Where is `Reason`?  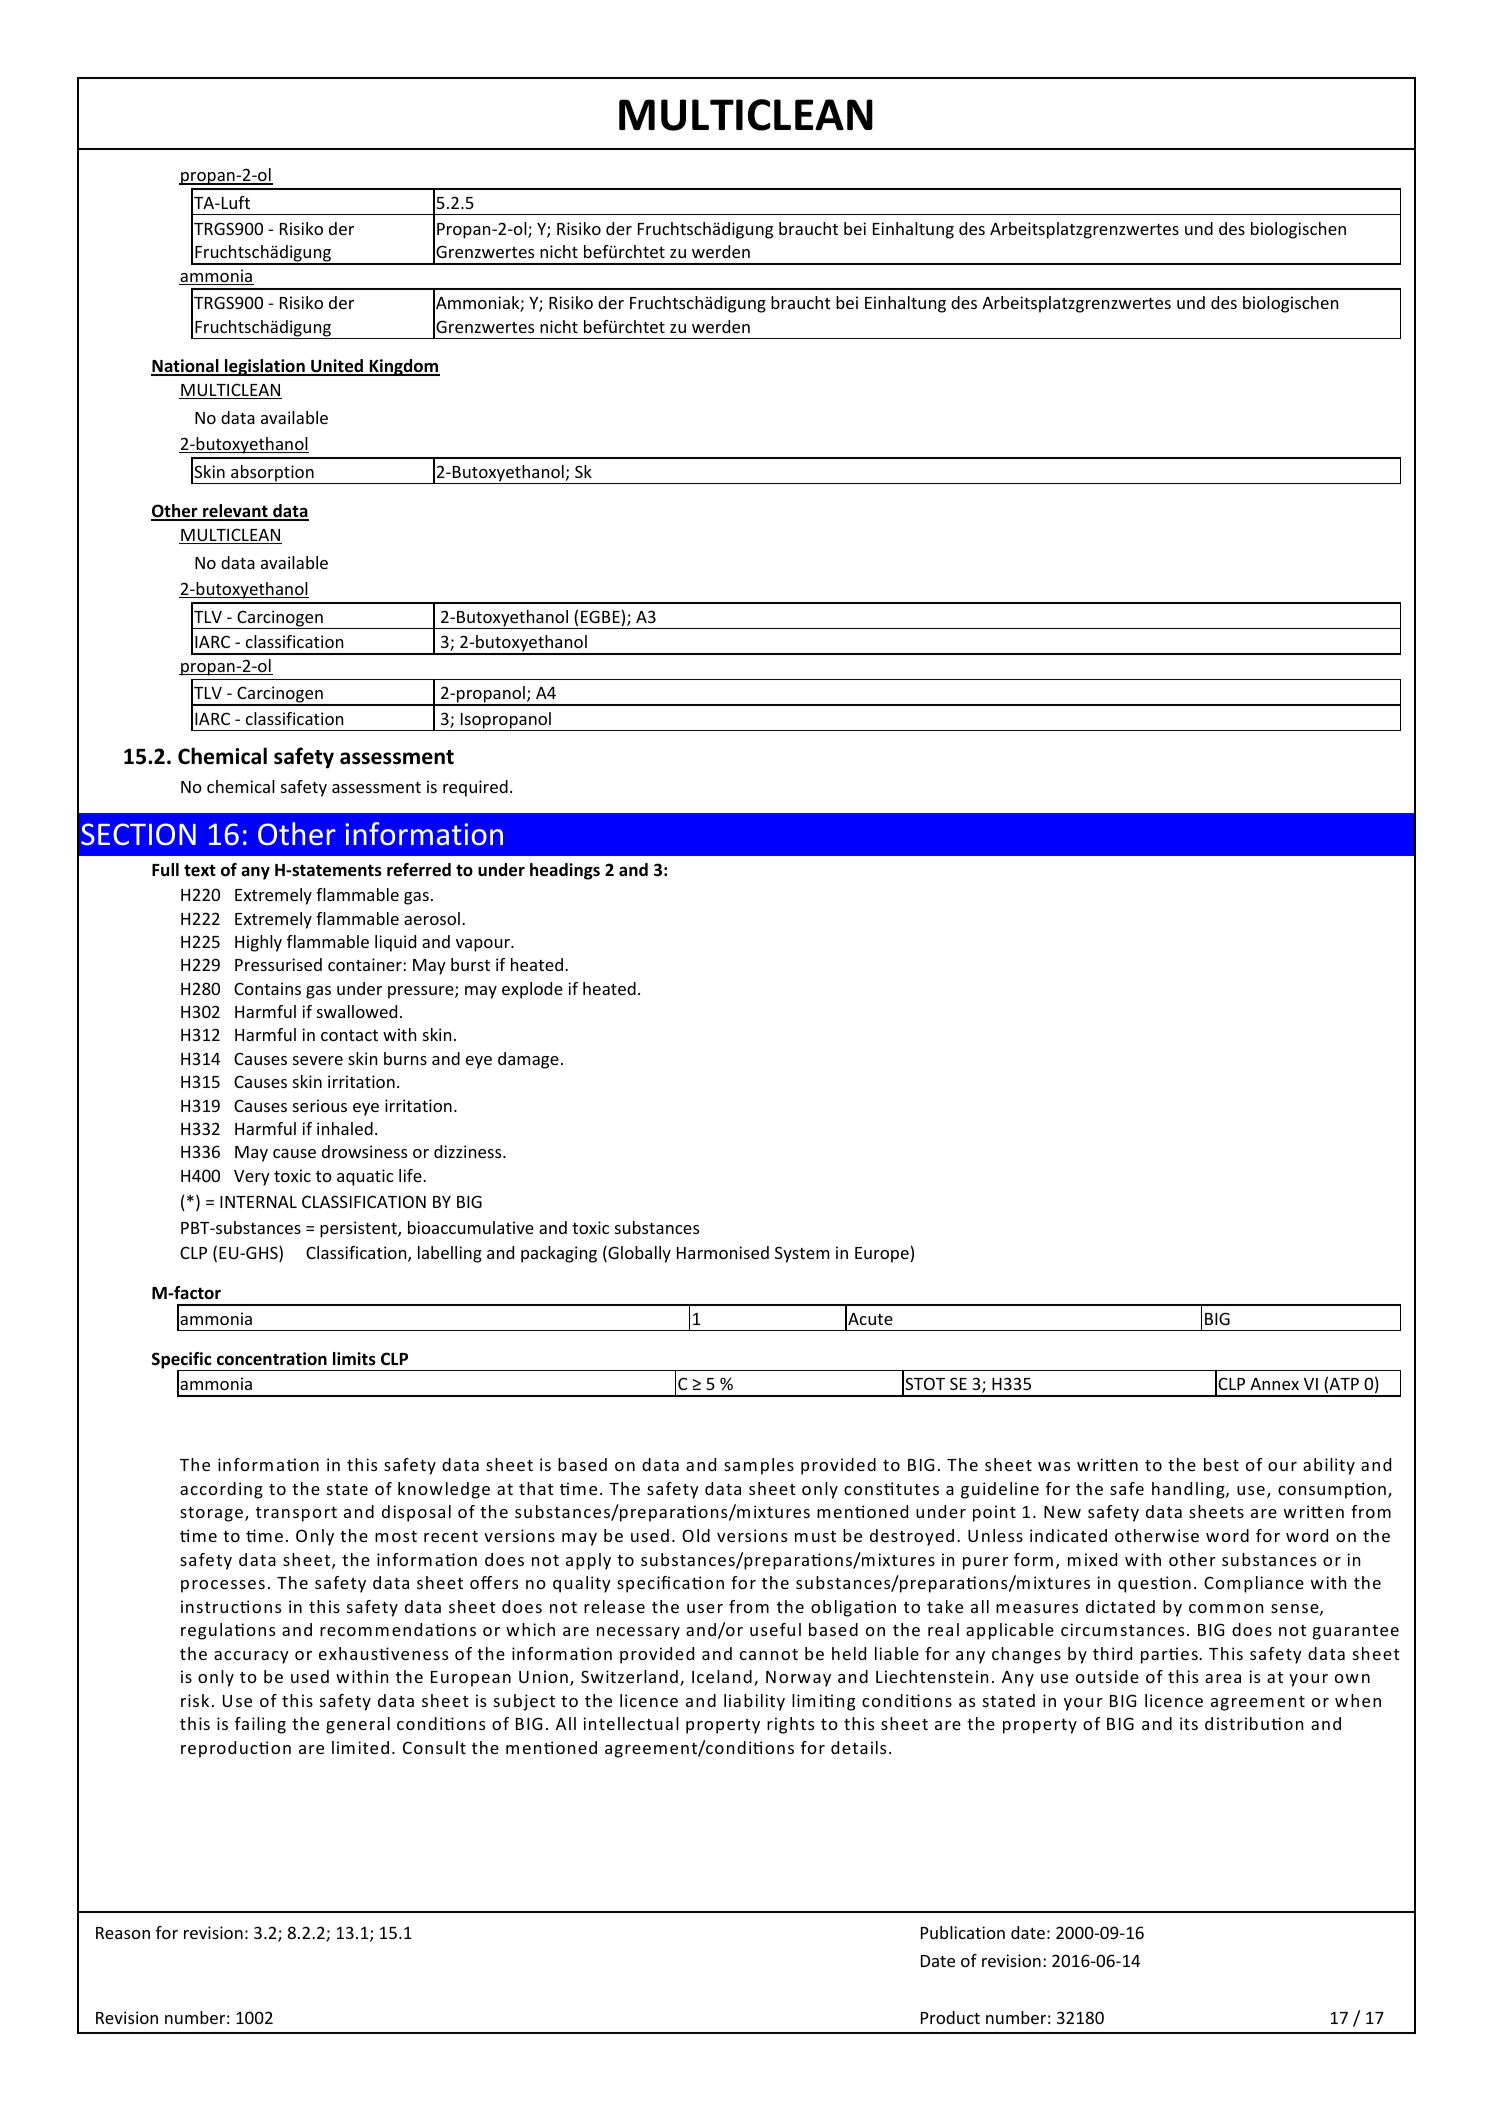
Reason is located at coordinates (123, 1933).
